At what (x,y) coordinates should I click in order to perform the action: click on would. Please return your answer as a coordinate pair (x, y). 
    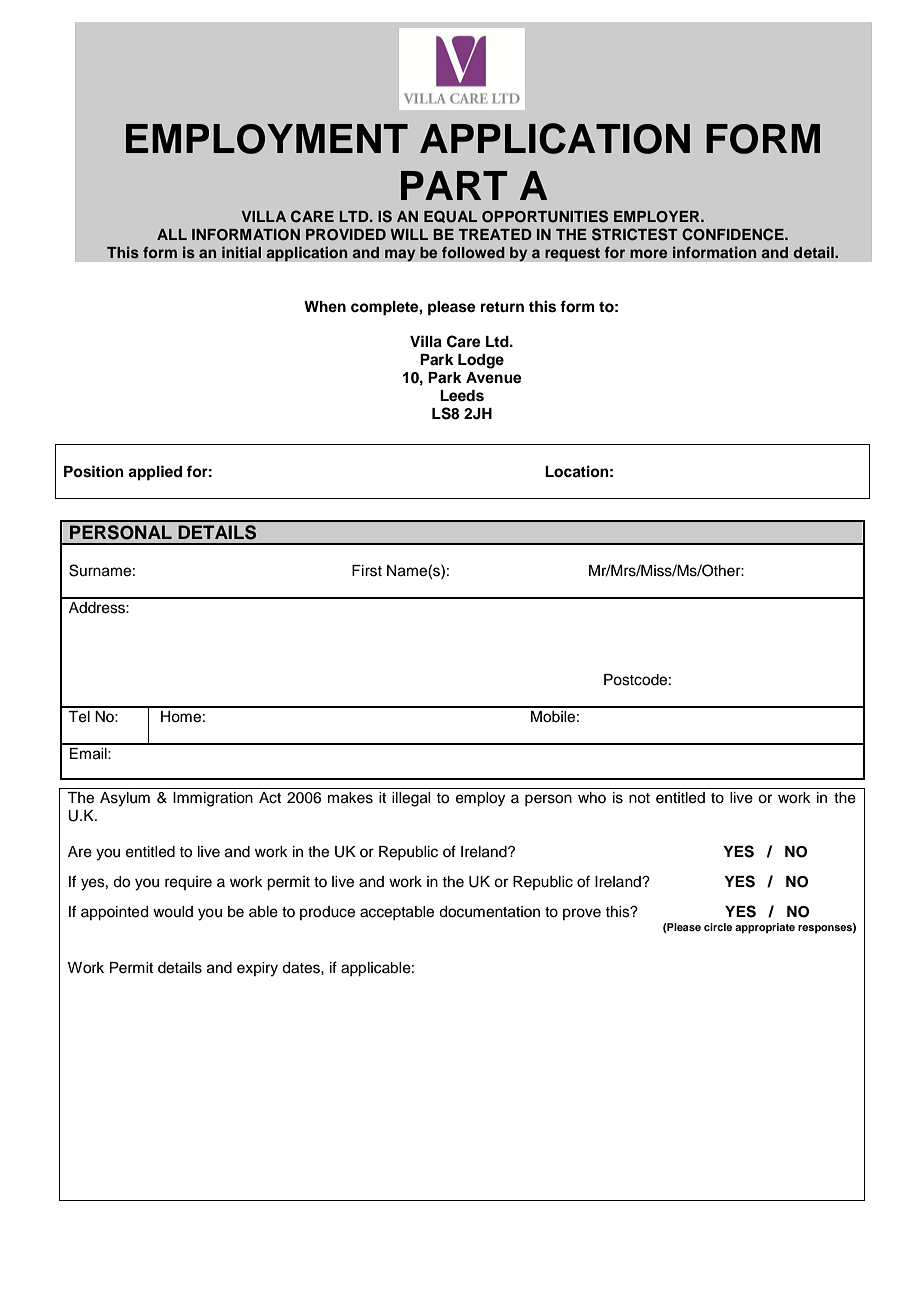
    Looking at the image, I should click on (173, 912).
